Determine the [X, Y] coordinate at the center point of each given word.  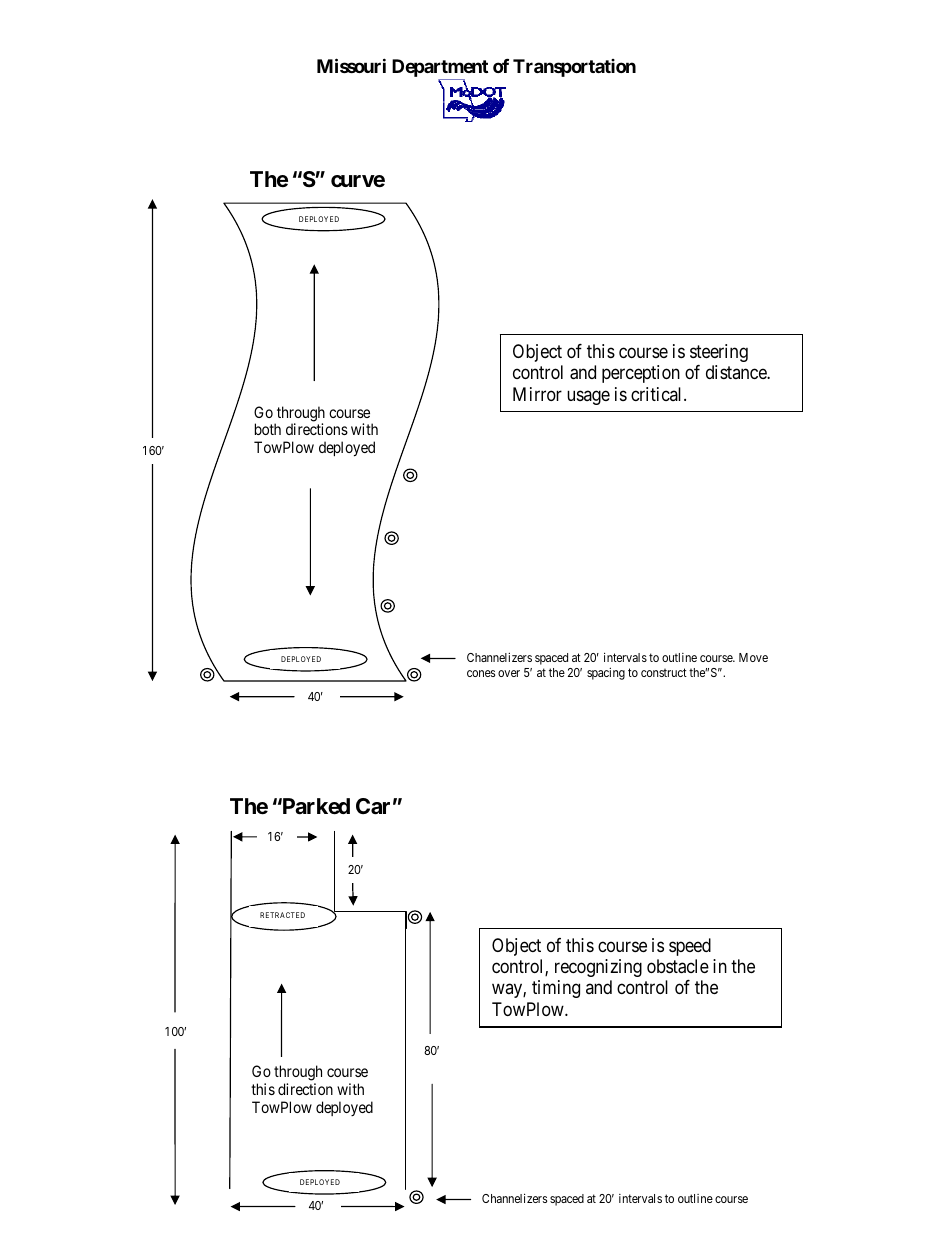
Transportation [574, 68]
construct [664, 672]
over [509, 673]
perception [641, 374]
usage [588, 397]
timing [556, 989]
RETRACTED [282, 915]
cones [481, 673]
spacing [606, 673]
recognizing [598, 968]
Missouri [351, 65]
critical [658, 394]
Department [440, 69]
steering [719, 353]
